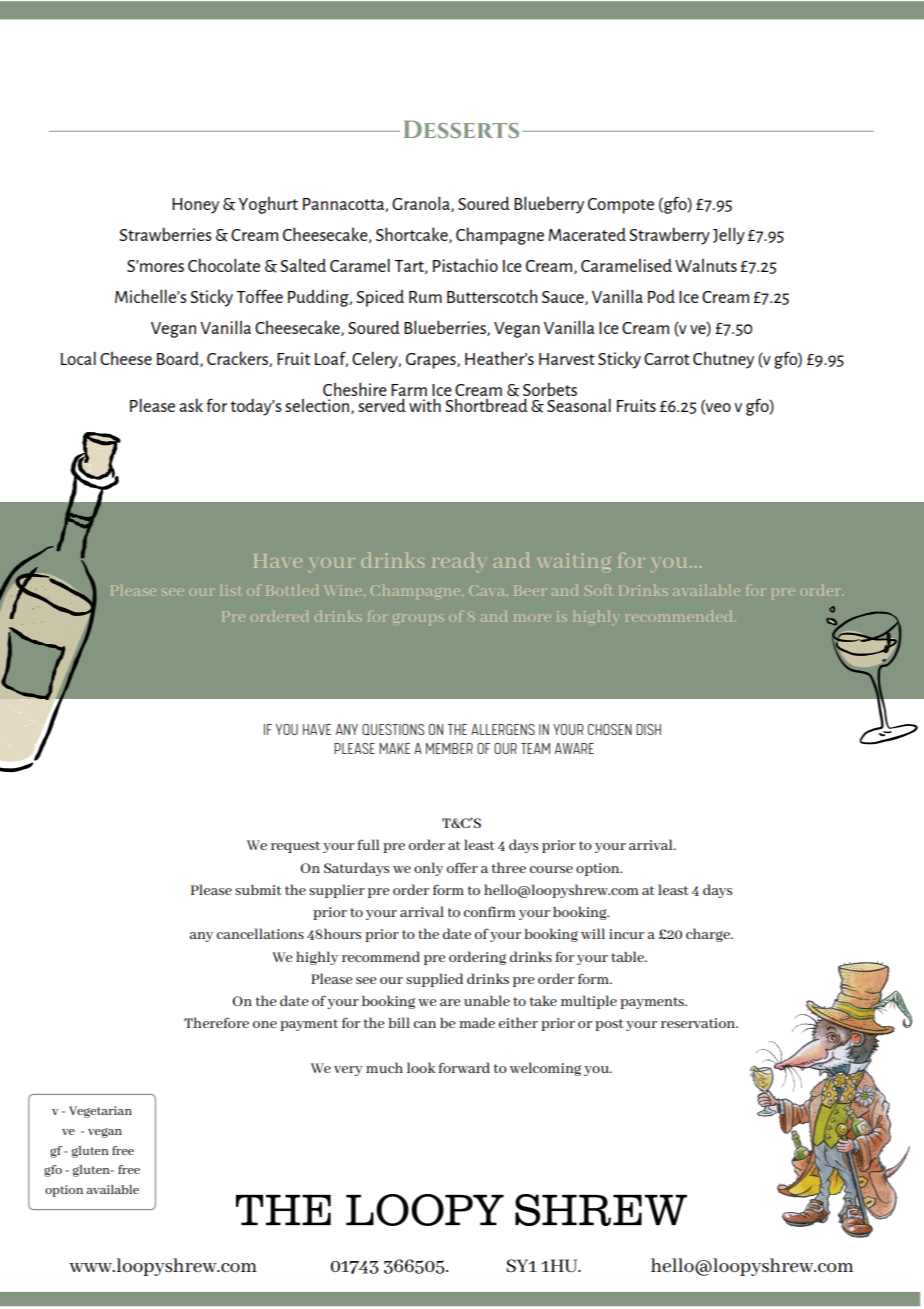 This page has width=924, height=1309. Describe the element at coordinates (413, 235) in the page. I see `Shortcake` at that location.
